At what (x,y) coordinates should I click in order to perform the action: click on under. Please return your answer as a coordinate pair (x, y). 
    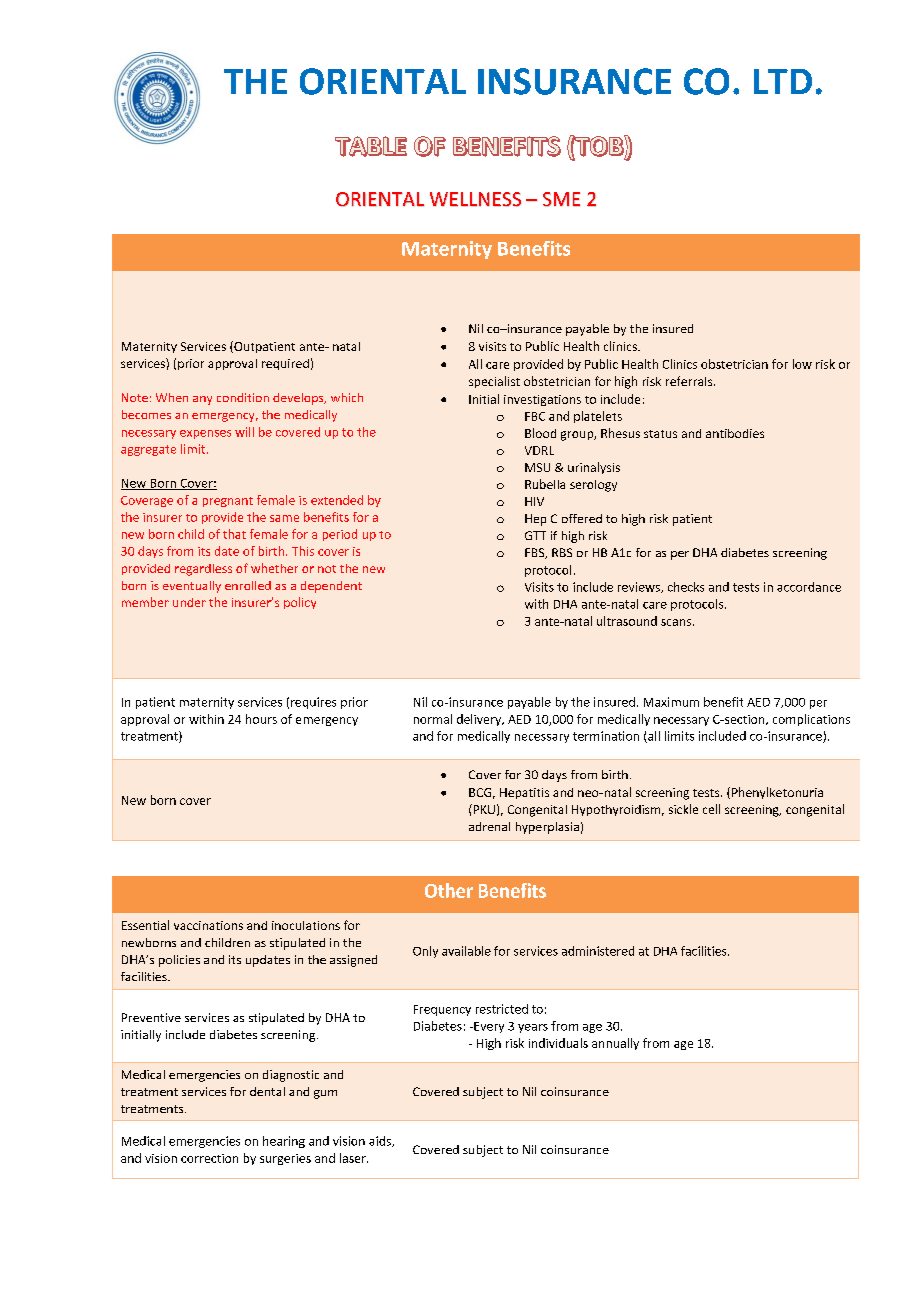
    Looking at the image, I should click on (189, 602).
